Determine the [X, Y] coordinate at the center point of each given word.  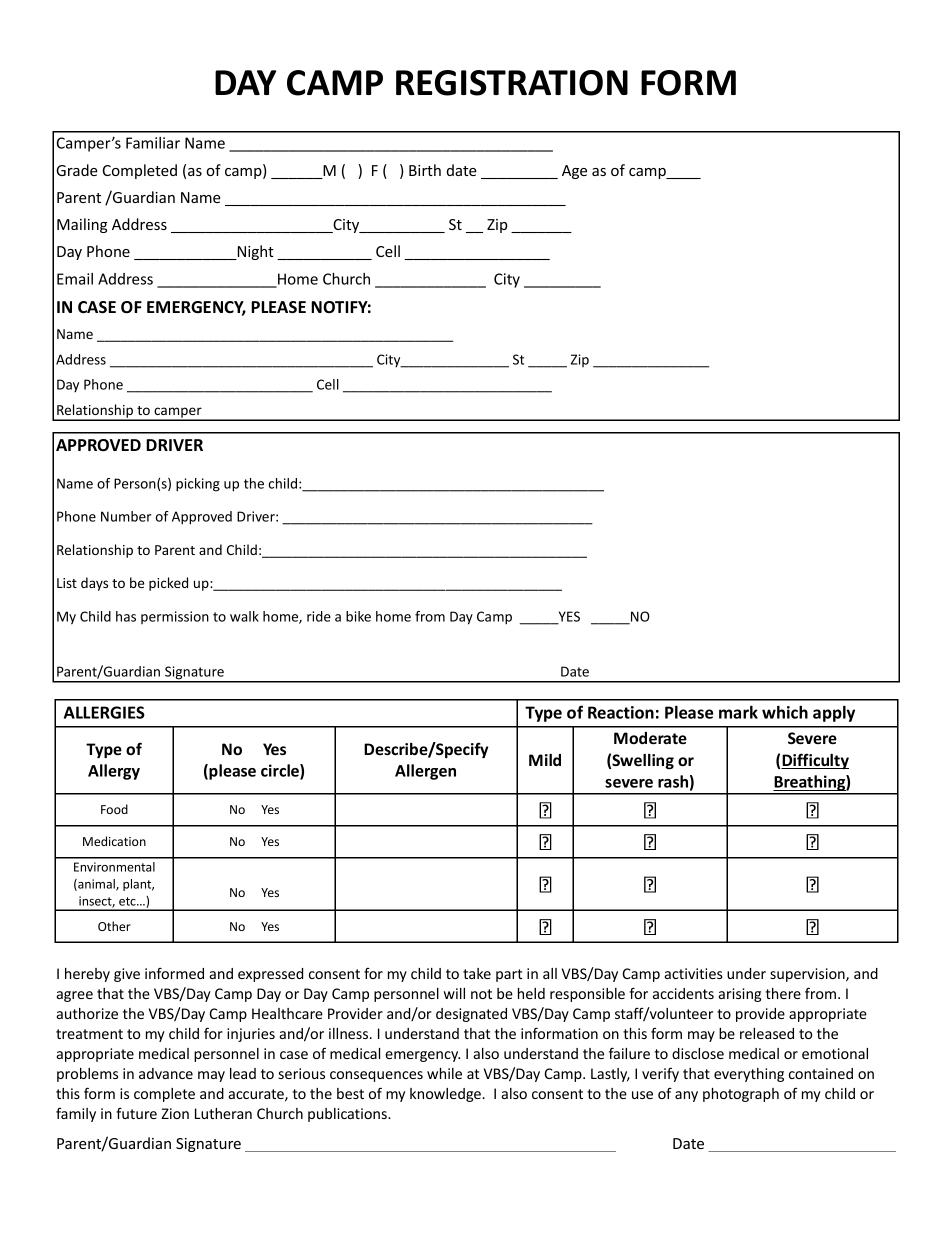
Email [75, 279]
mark [738, 712]
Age [574, 172]
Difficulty [815, 761]
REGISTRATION [512, 83]
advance [166, 1073]
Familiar [153, 143]
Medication [114, 841]
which [785, 712]
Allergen [425, 772]
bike [358, 616]
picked [168, 584]
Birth [425, 170]
